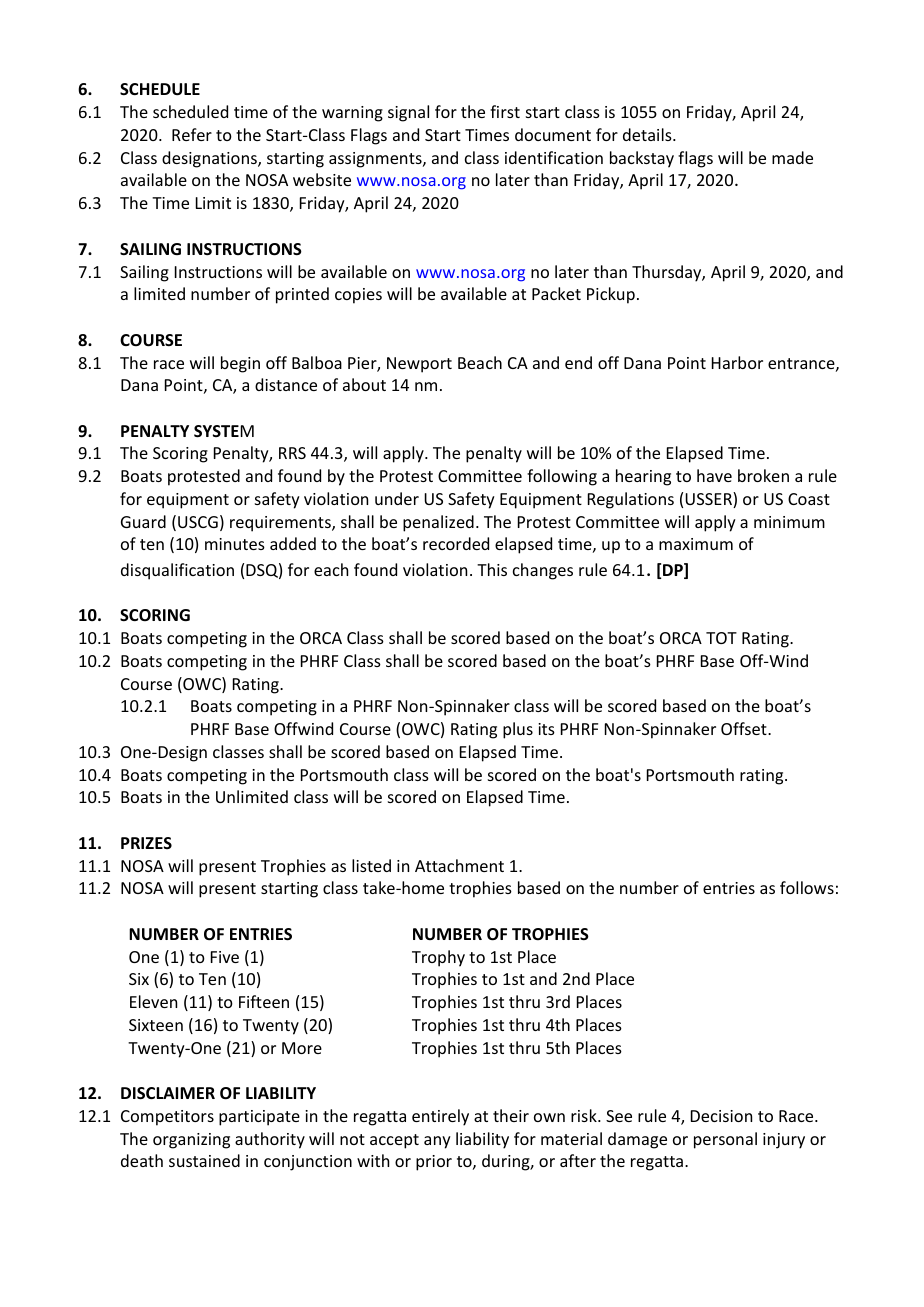 Image resolution: width=924 pixels, height=1307 pixels. I want to click on Refer, so click(192, 134).
